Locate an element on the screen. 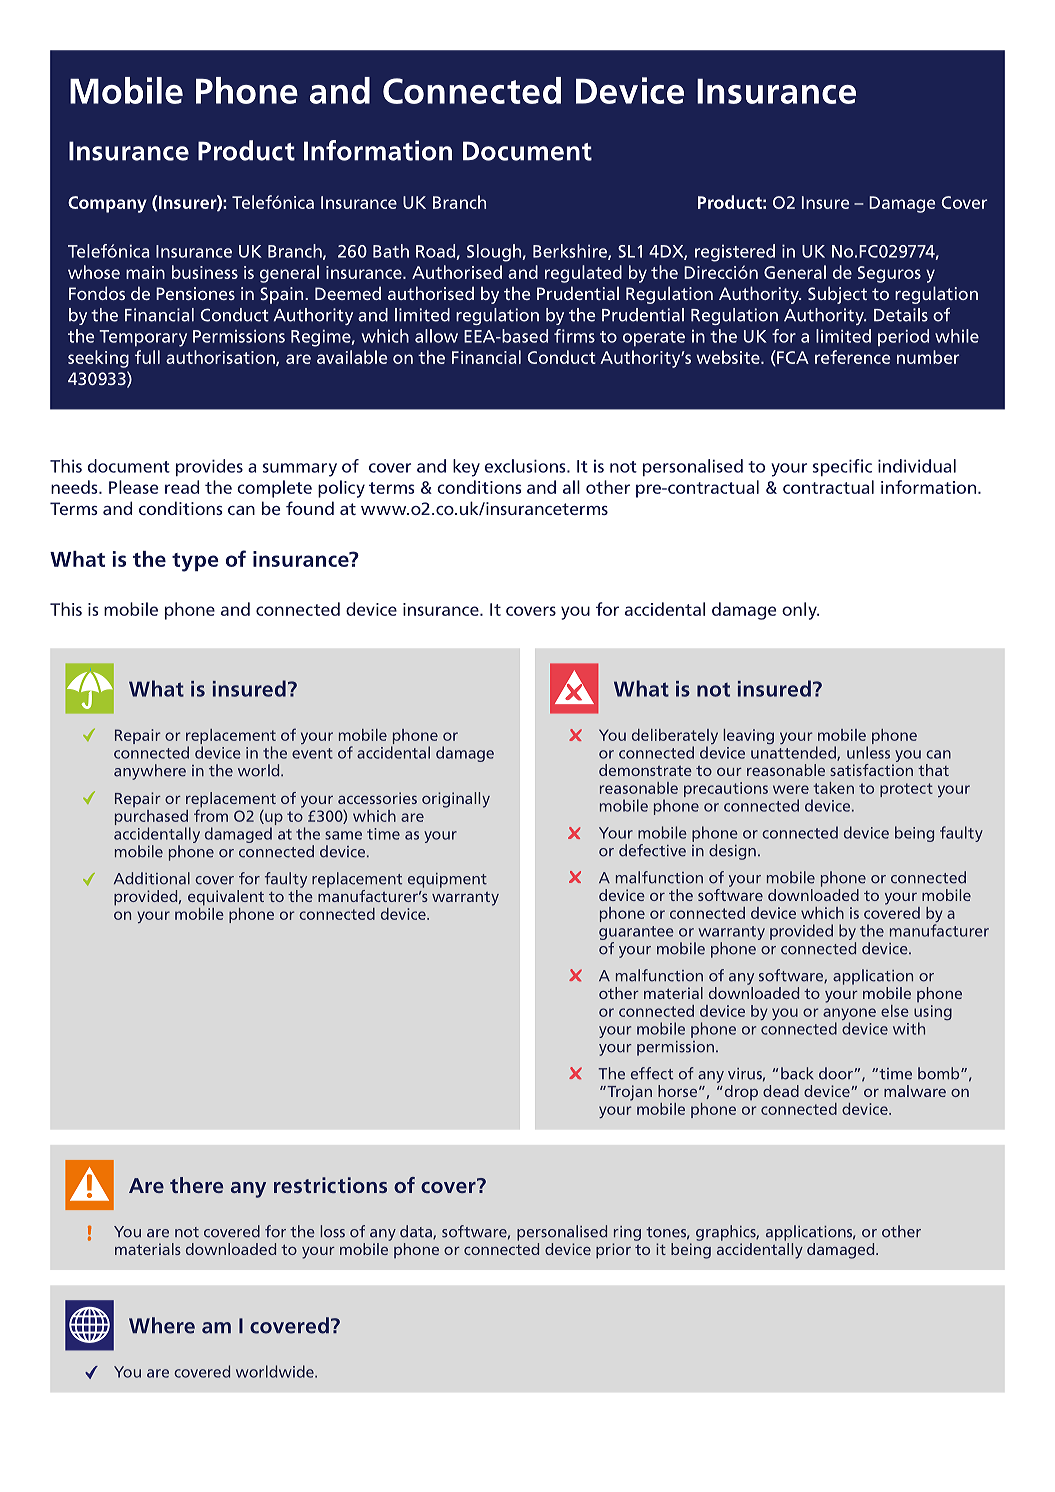 This screenshot has height=1492, width=1055. regulated is located at coordinates (583, 274).
